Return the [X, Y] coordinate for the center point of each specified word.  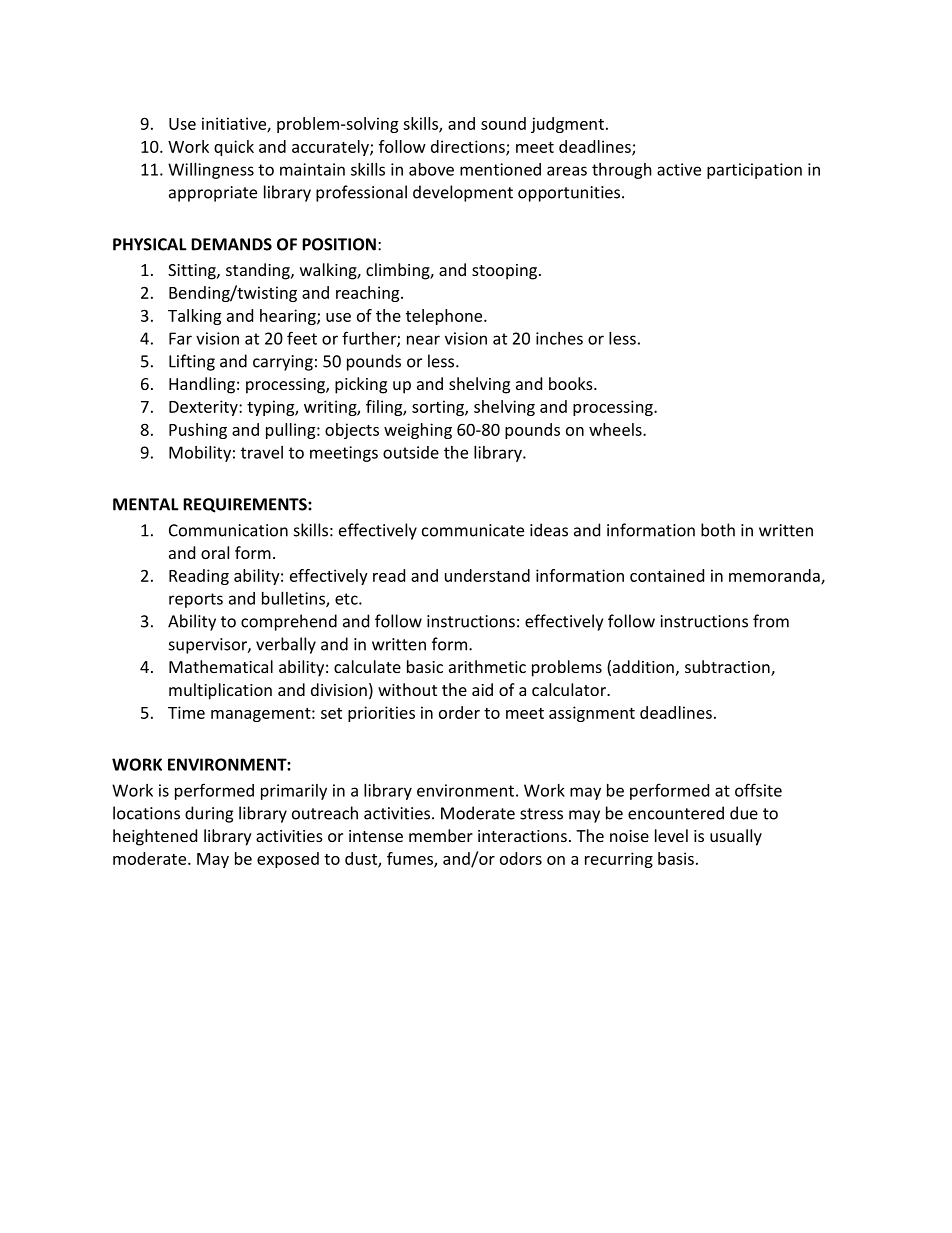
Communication [228, 530]
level [671, 835]
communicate [473, 530]
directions [469, 147]
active [679, 169]
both [718, 530]
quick [234, 148]
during [209, 814]
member [441, 835]
